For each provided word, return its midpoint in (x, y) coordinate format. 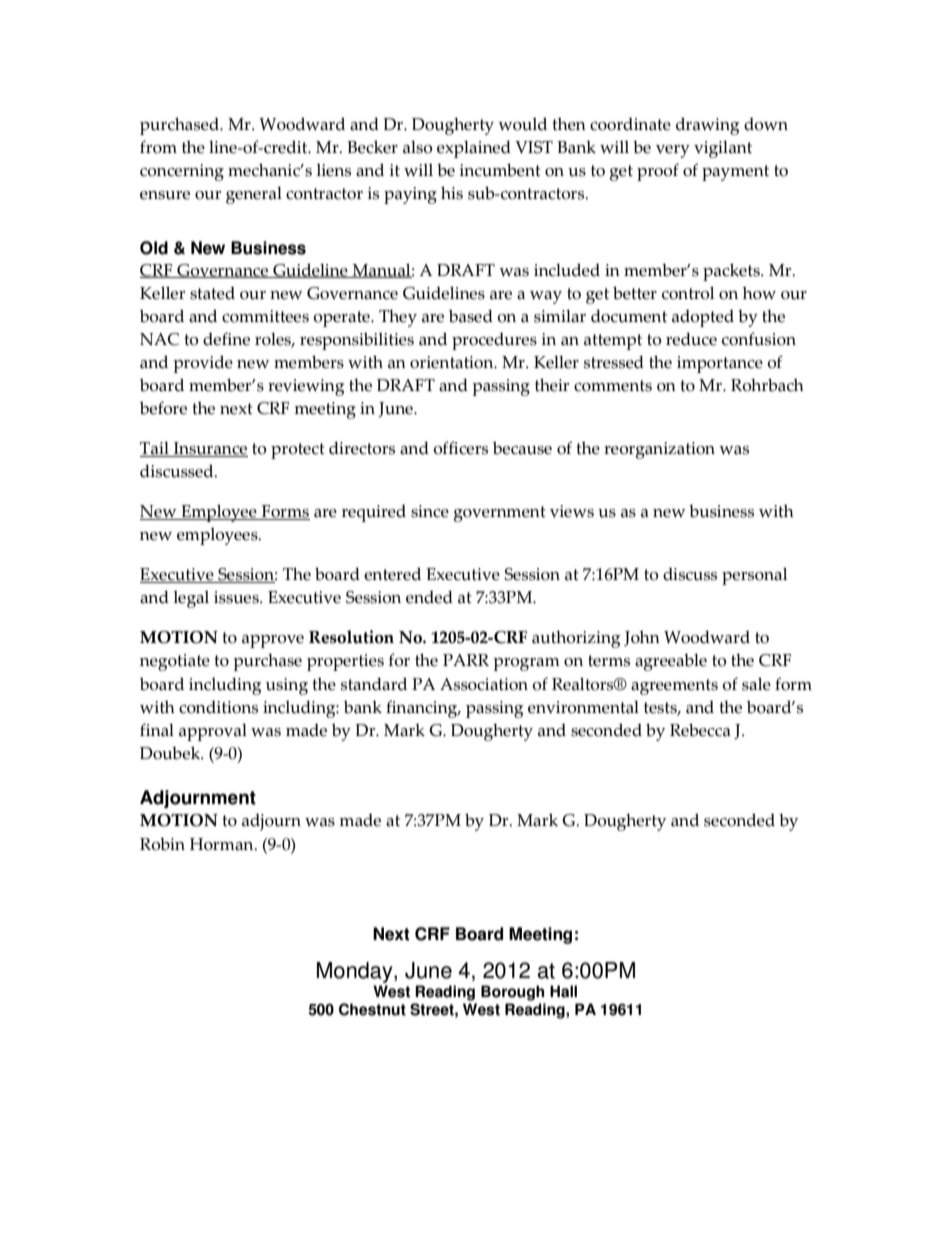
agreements (674, 687)
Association (484, 684)
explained (474, 149)
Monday (356, 974)
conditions (218, 707)
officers (460, 448)
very (673, 151)
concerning (182, 172)
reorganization (659, 450)
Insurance (209, 449)
